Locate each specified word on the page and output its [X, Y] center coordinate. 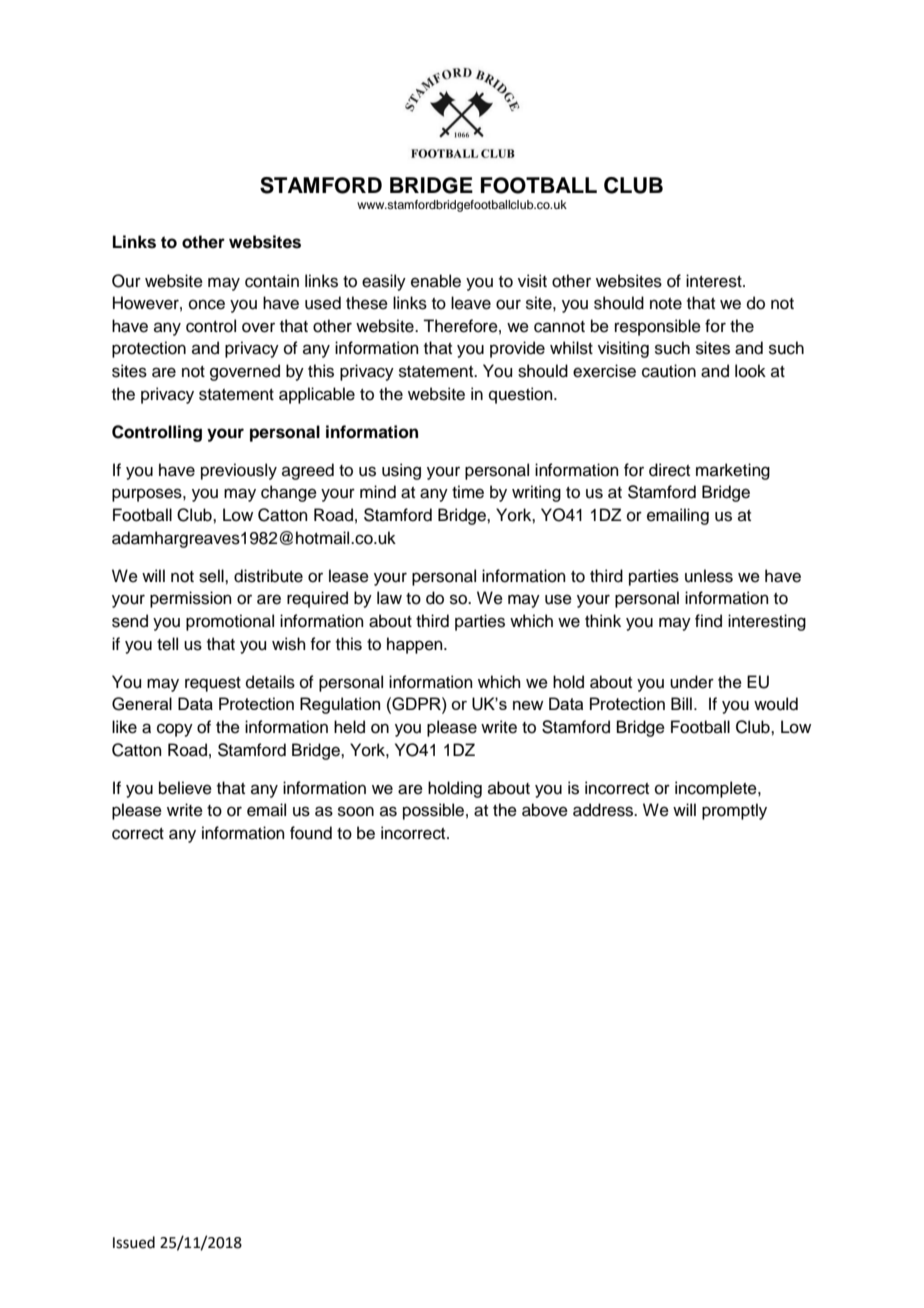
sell [212, 576]
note [666, 304]
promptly [734, 811]
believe [185, 788]
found [311, 833]
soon [356, 811]
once [207, 304]
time [468, 492]
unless [709, 576]
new [528, 705]
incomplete [717, 789]
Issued [134, 1242]
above [545, 810]
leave [471, 303]
